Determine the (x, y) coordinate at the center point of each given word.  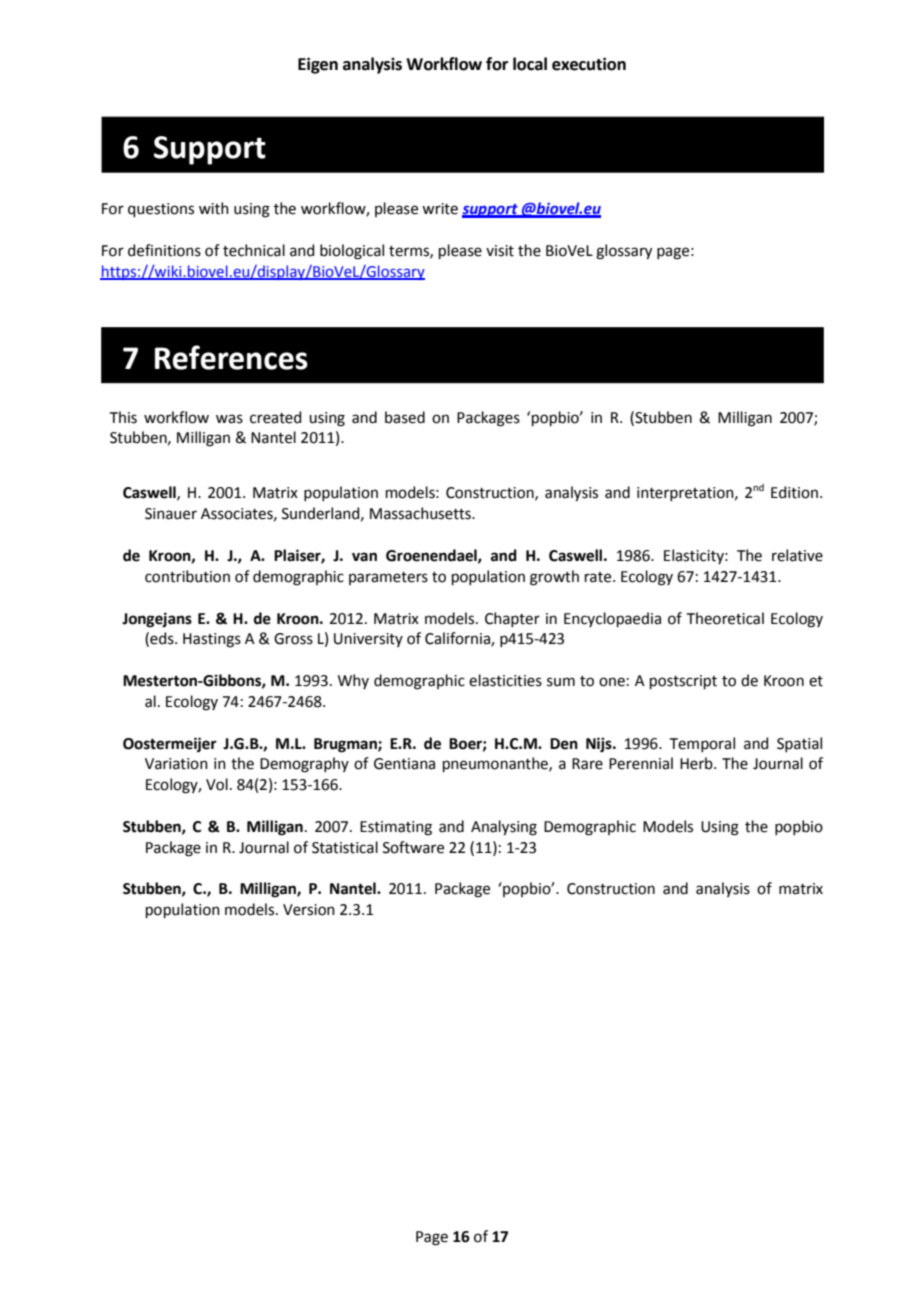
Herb (697, 763)
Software (413, 847)
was (229, 419)
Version (309, 910)
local (530, 64)
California (458, 639)
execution (589, 64)
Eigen (318, 65)
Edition (794, 492)
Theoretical (725, 618)
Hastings (212, 640)
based (405, 417)
